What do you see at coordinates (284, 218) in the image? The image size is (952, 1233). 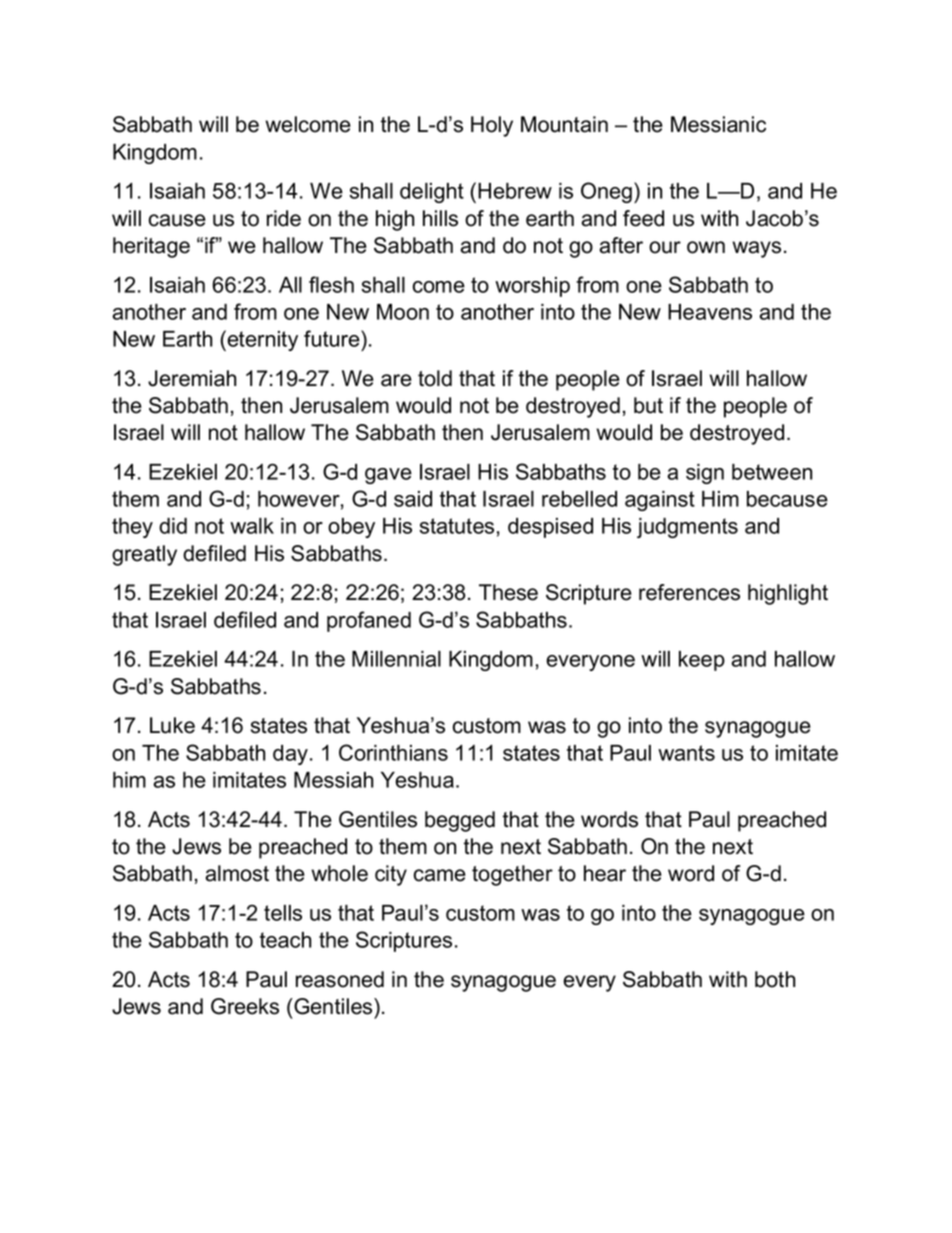 I see `ride` at bounding box center [284, 218].
